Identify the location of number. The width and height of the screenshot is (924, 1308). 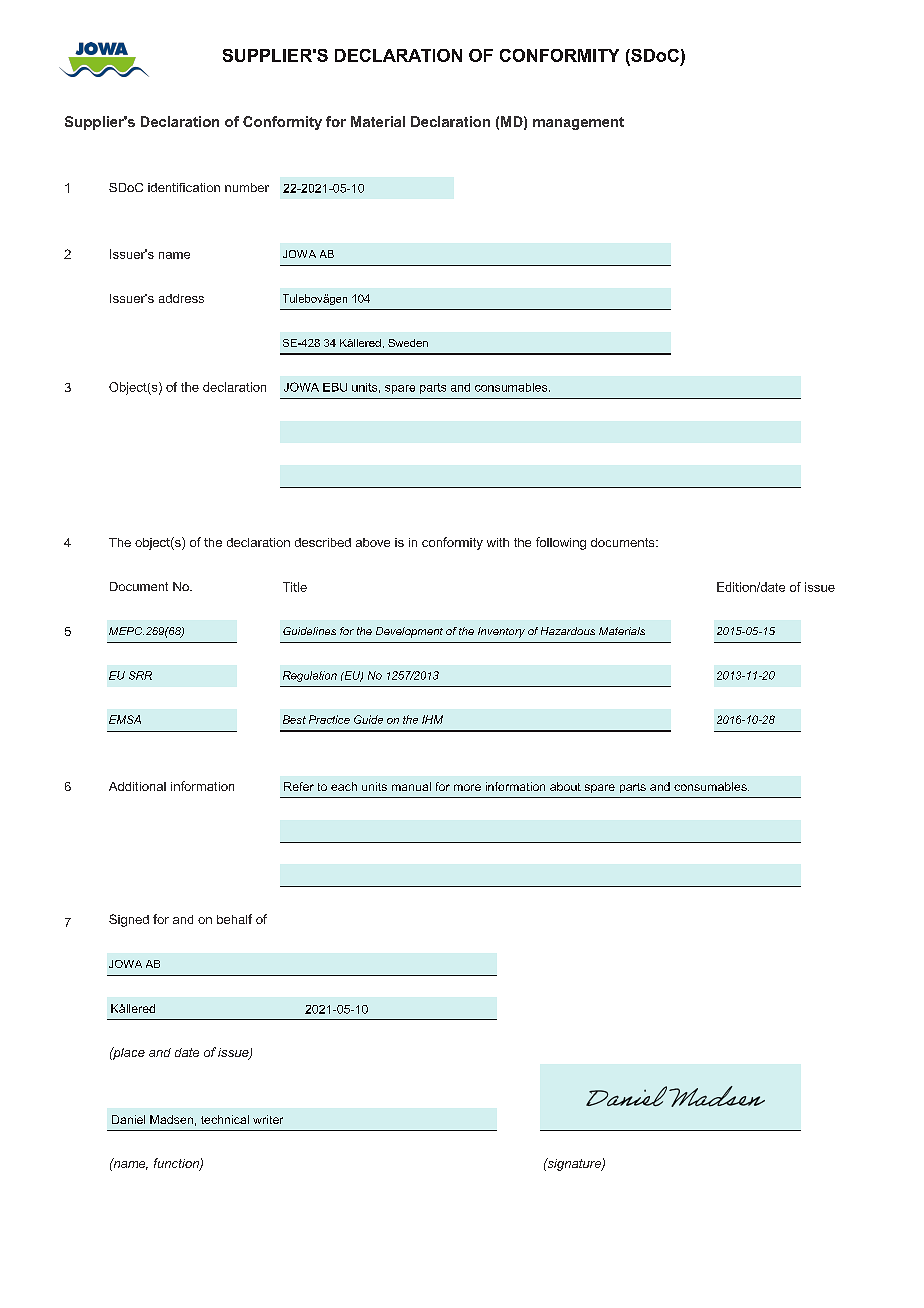
(247, 187).
